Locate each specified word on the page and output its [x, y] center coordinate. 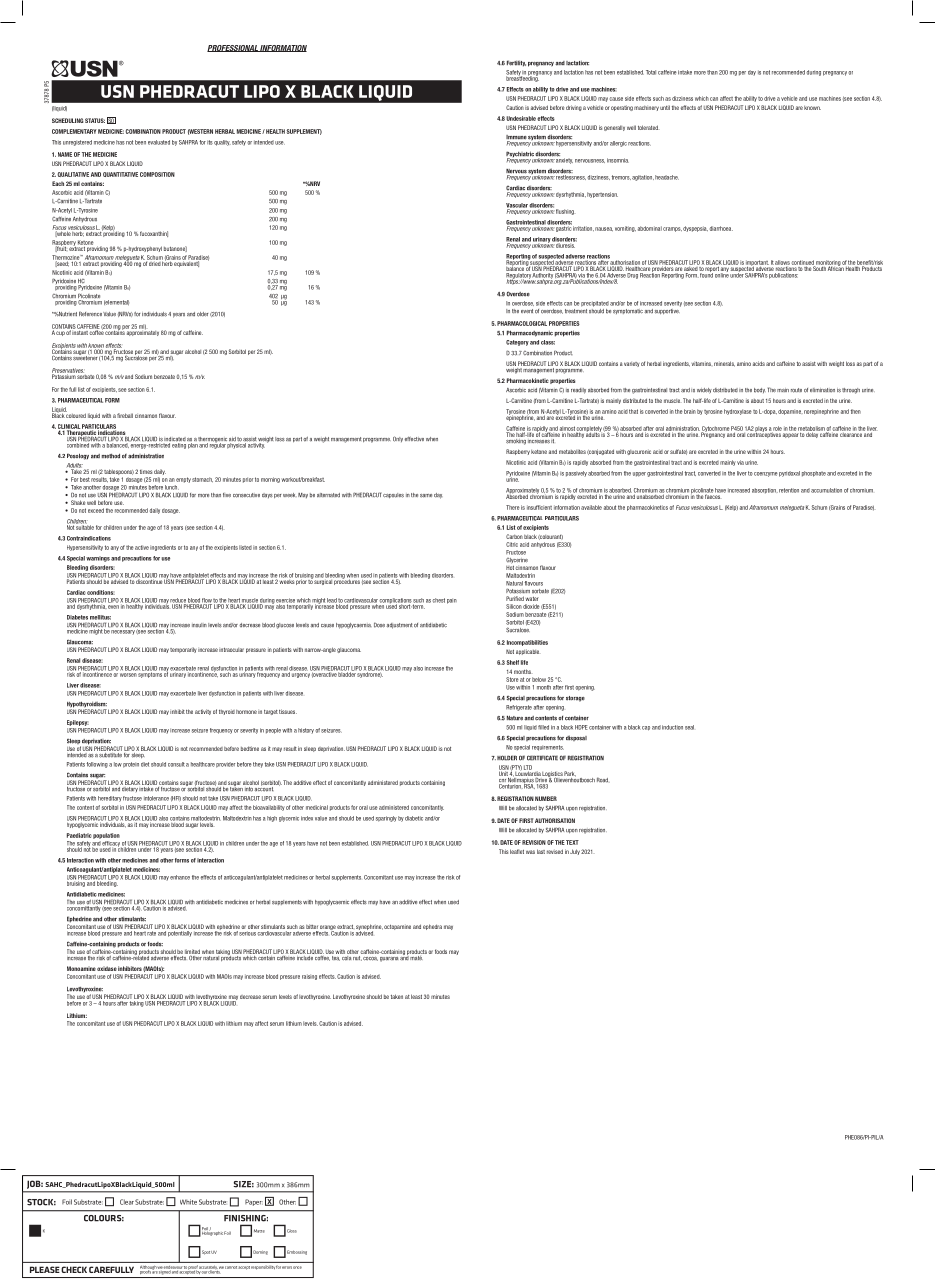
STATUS [95, 120]
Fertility [516, 63]
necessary [123, 632]
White [188, 1202]
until [665, 107]
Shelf [513, 662]
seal [689, 727]
